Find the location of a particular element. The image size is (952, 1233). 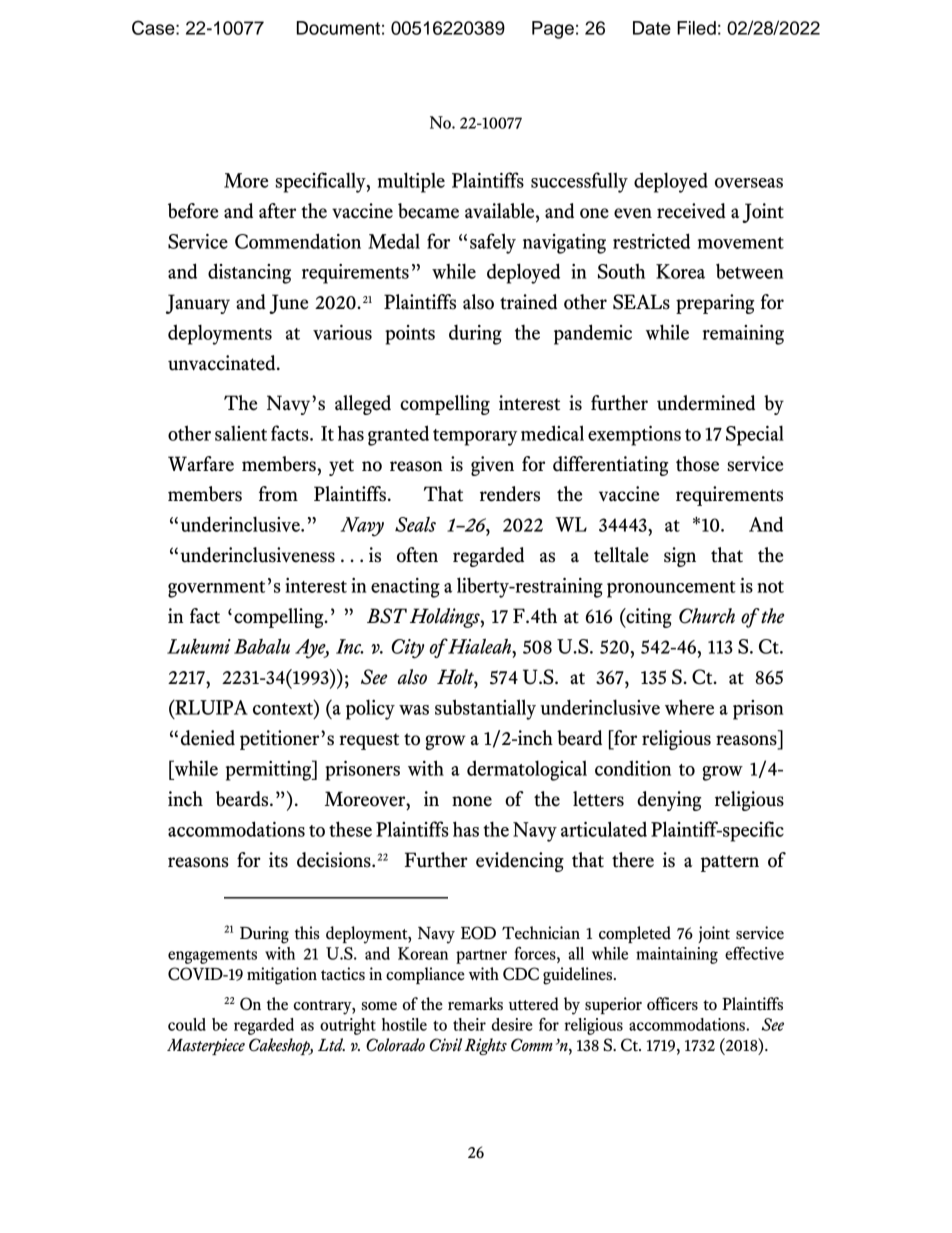

substantially is located at coordinates (485, 709).
